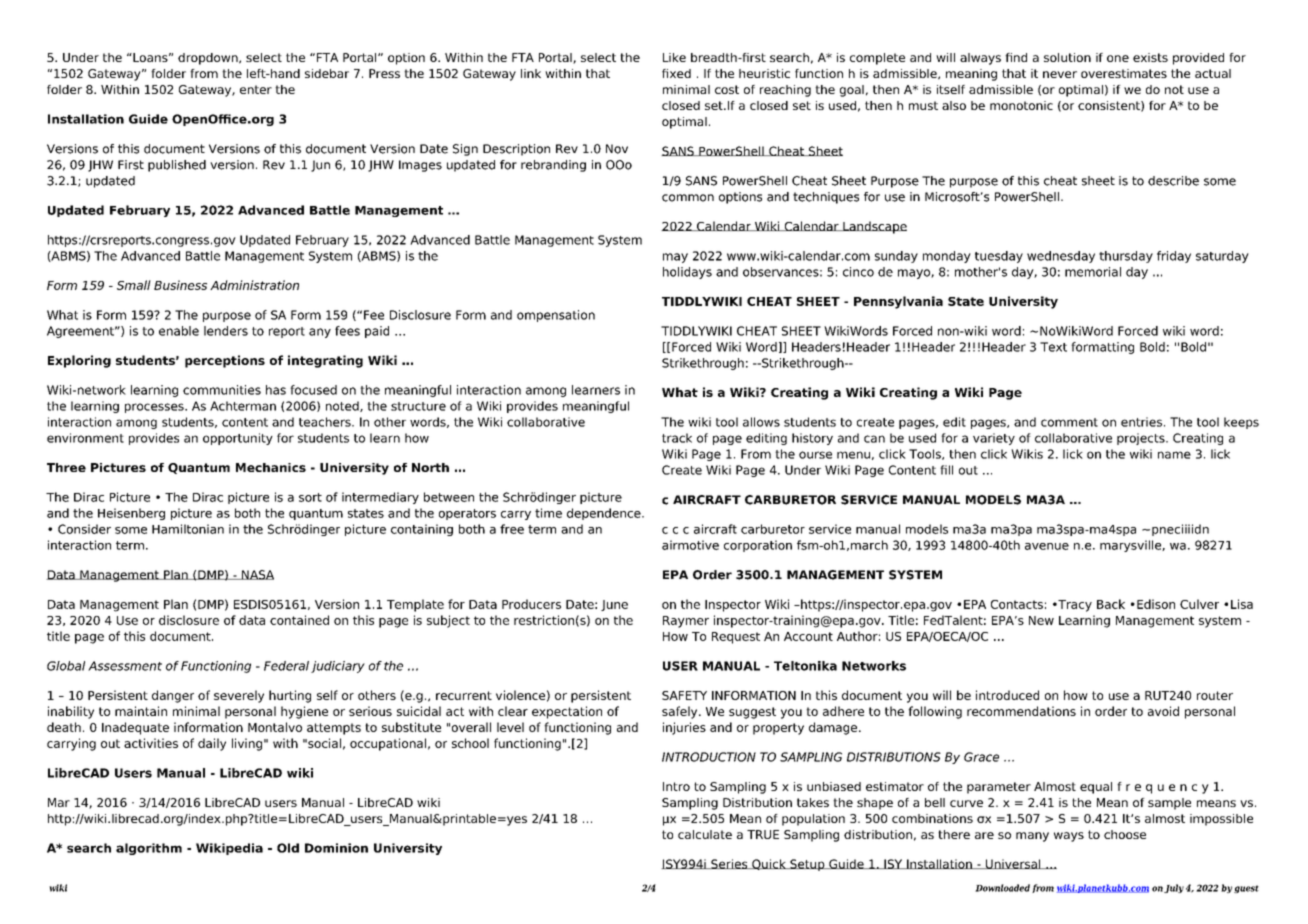 This image has height=924, width=1308. What do you see at coordinates (1163, 711) in the image?
I see `avoid` at bounding box center [1163, 711].
